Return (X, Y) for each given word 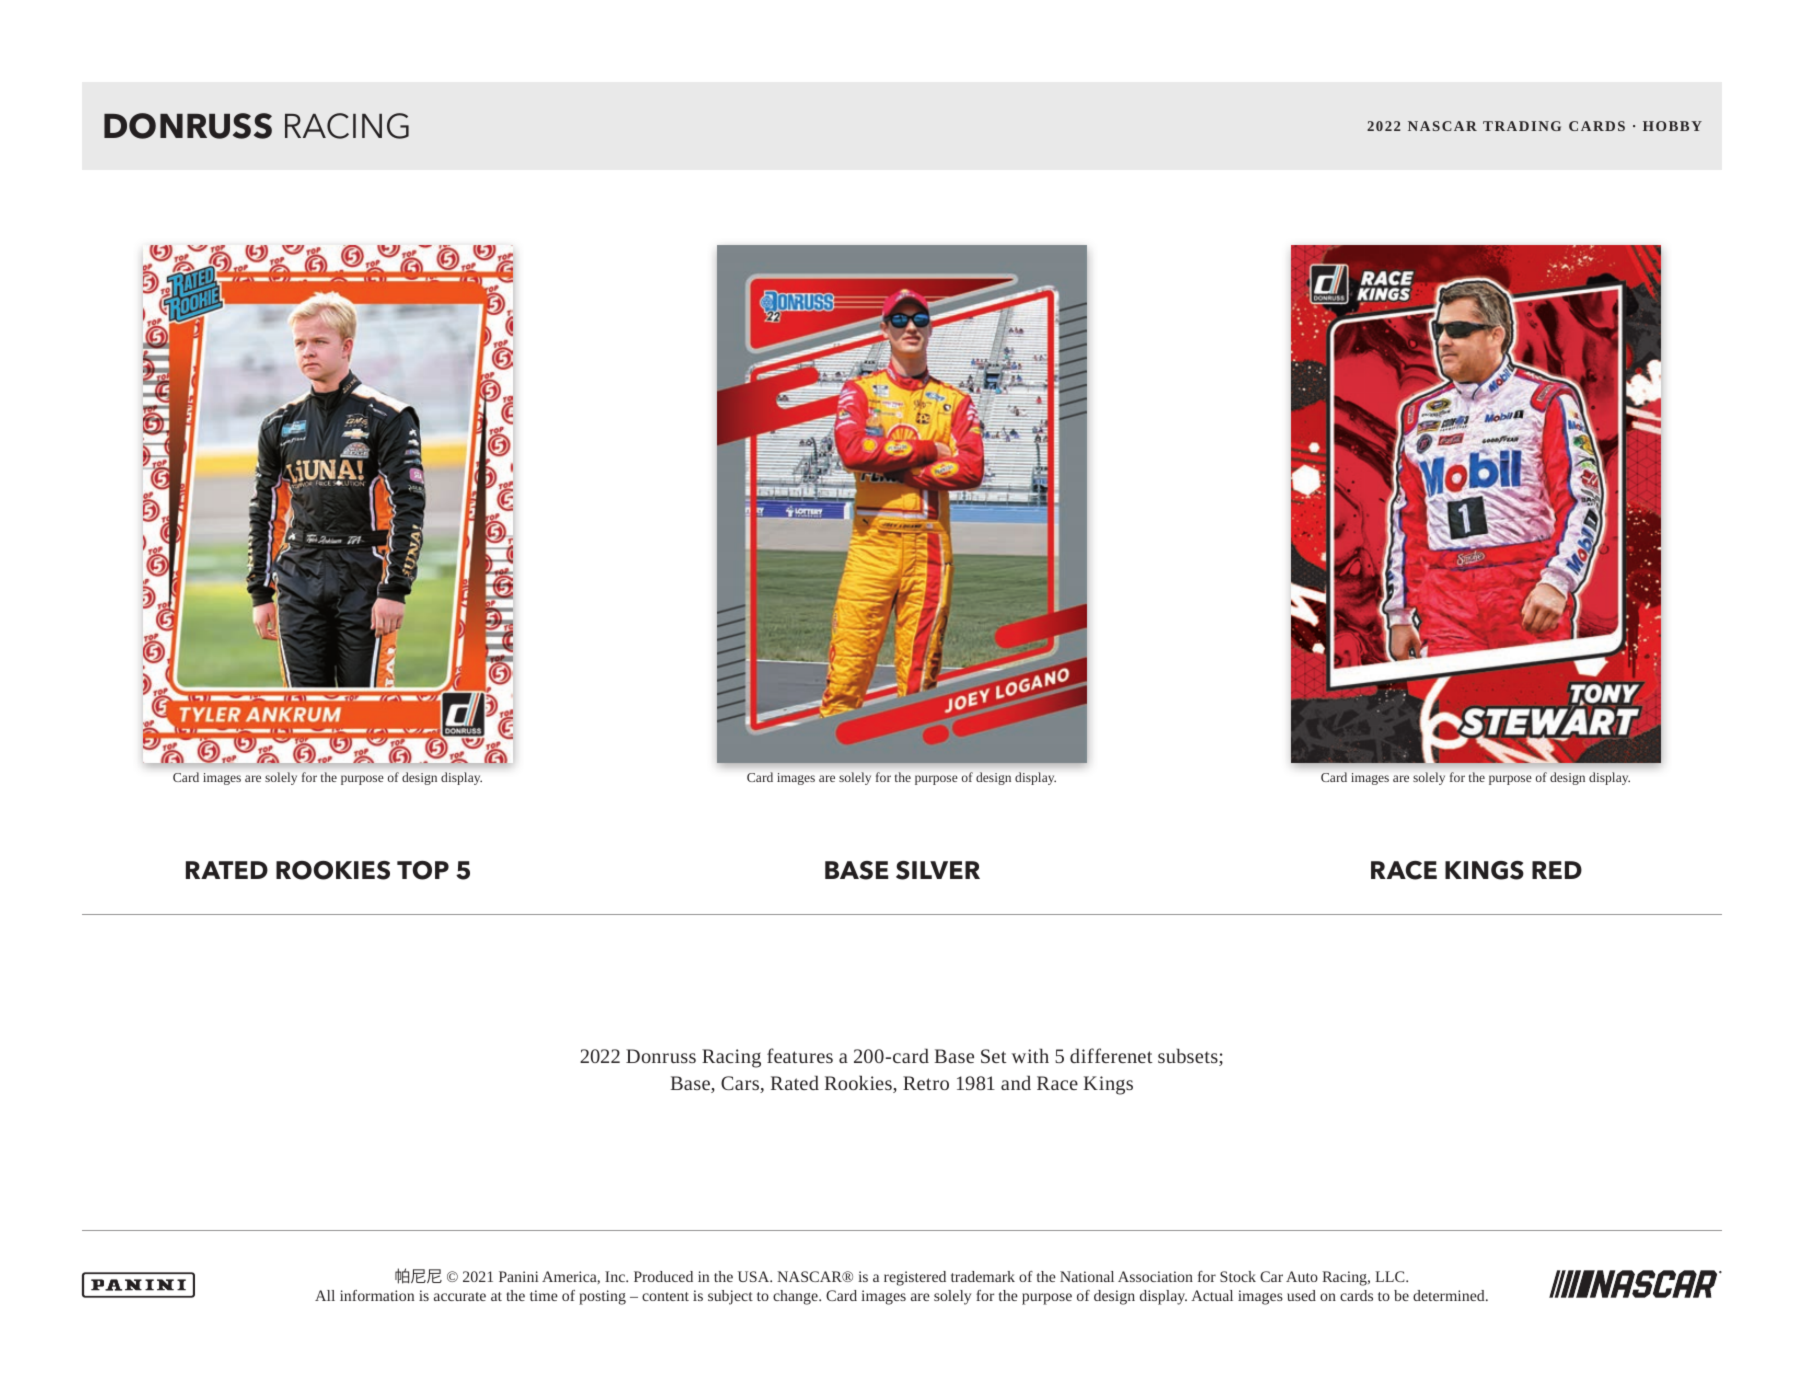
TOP (423, 870)
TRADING (1522, 126)
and (1016, 1082)
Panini (519, 1276)
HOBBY (1672, 126)
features (800, 1055)
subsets (1189, 1057)
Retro (926, 1083)
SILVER (938, 870)
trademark (983, 1276)
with (1030, 1055)
